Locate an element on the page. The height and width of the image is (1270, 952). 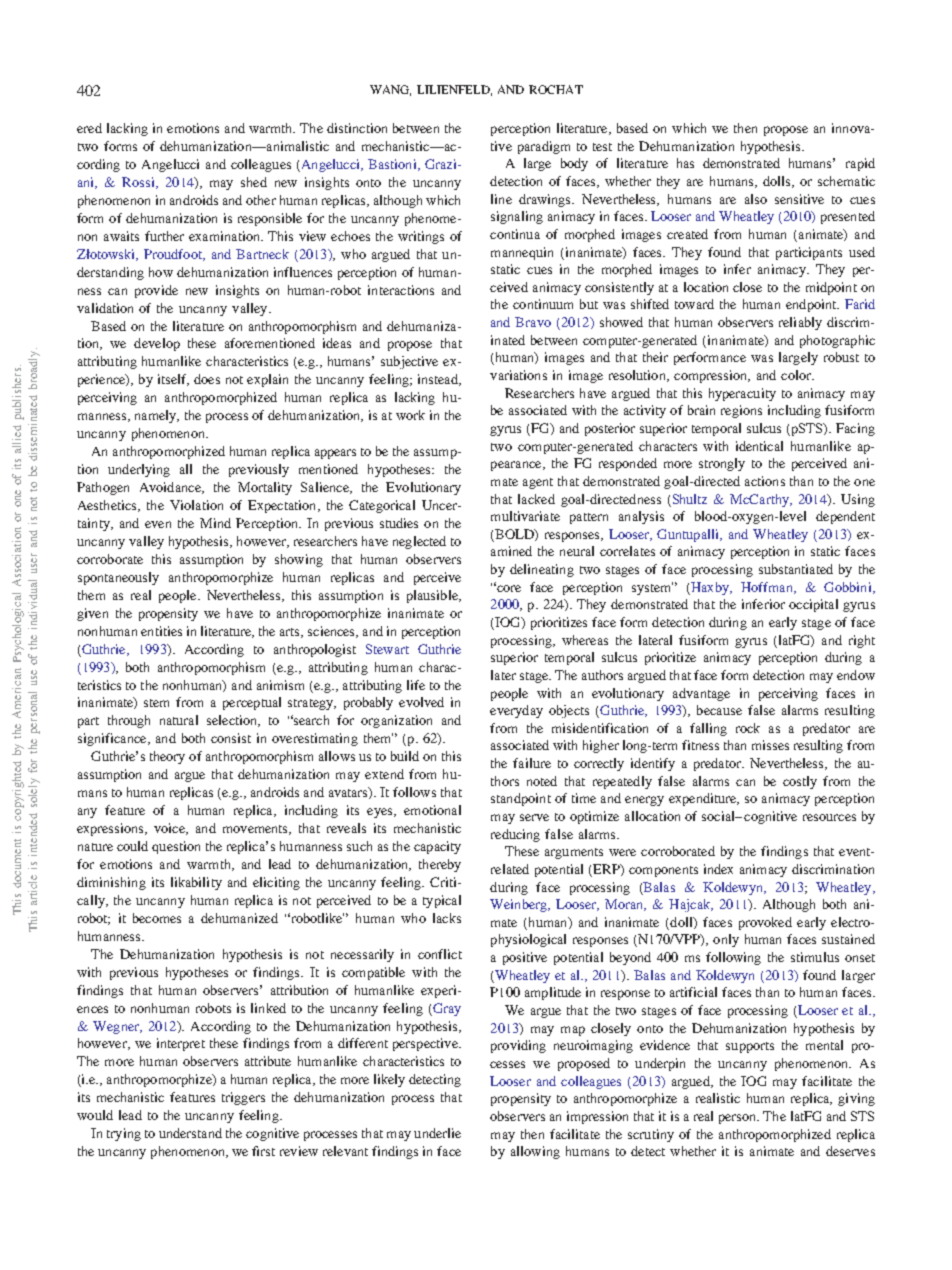
Pathogen is located at coordinates (103, 488).
